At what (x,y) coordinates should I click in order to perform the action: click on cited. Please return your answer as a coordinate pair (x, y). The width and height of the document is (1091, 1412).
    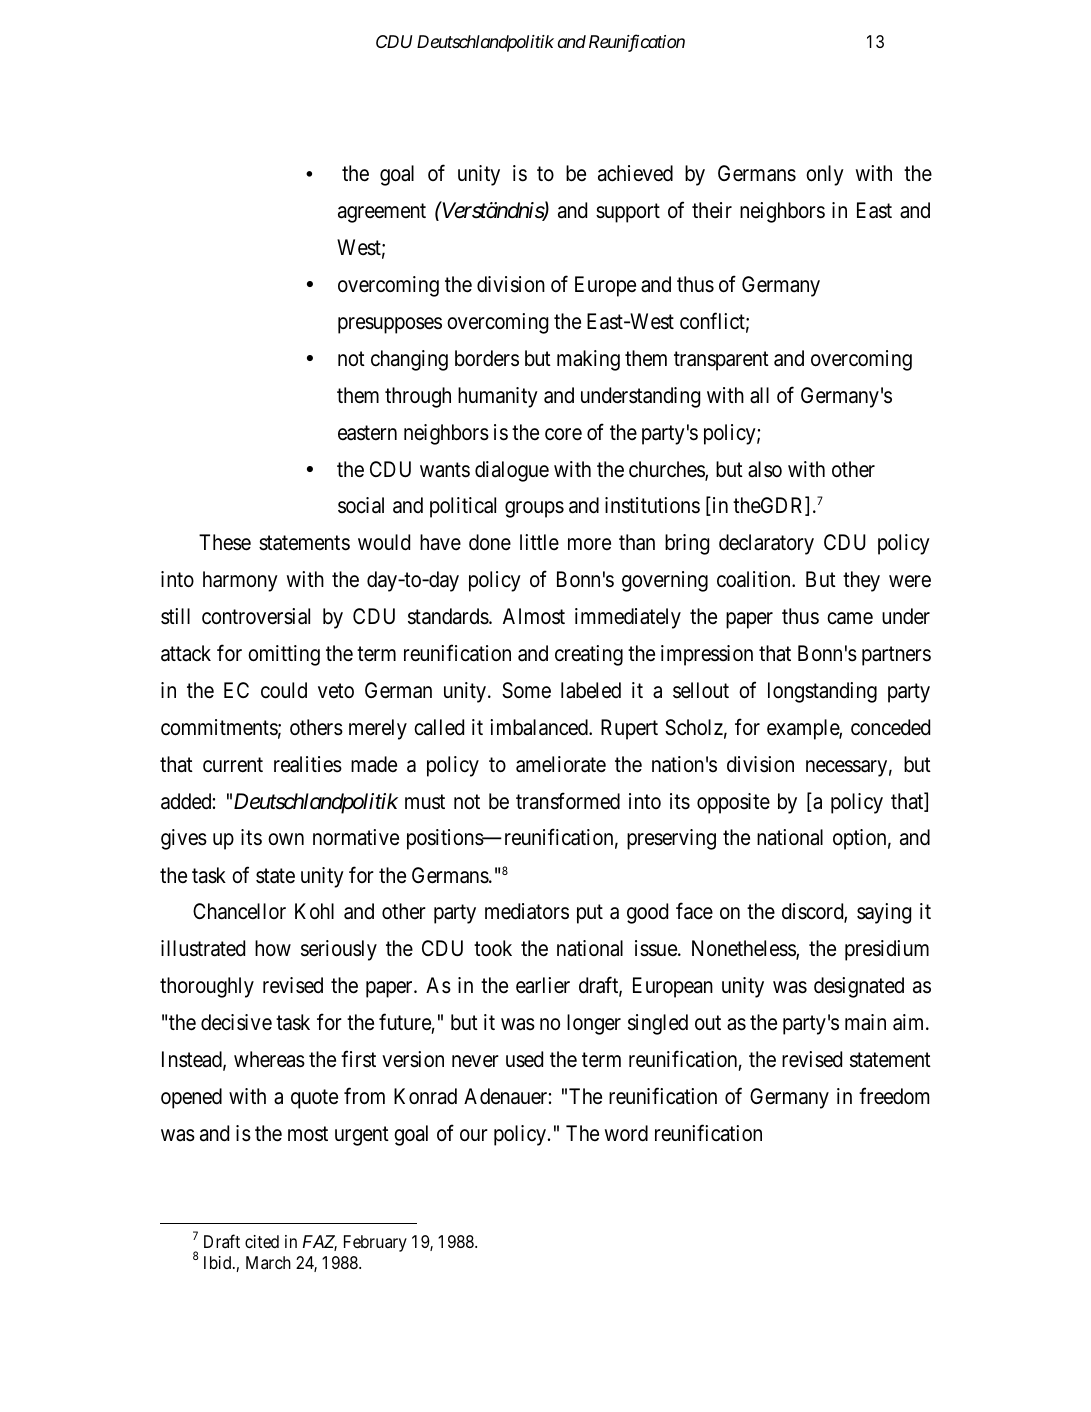
    Looking at the image, I should click on (262, 1241).
